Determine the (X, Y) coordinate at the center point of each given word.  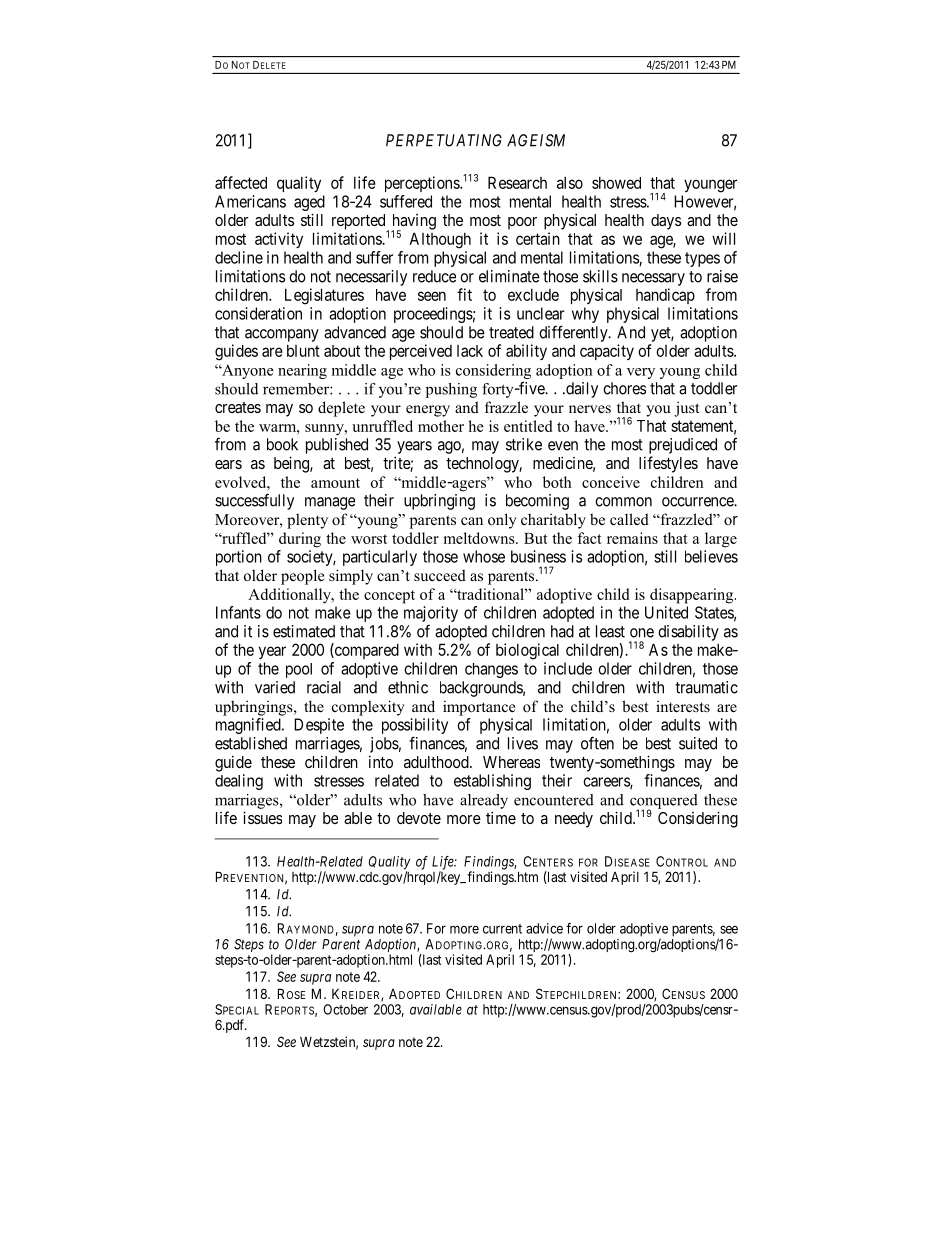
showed (616, 183)
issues (262, 817)
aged (309, 203)
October (345, 1009)
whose (484, 556)
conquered (664, 802)
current (502, 929)
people (302, 577)
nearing (302, 371)
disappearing (693, 596)
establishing (492, 782)
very (641, 373)
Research (517, 182)
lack (470, 351)
